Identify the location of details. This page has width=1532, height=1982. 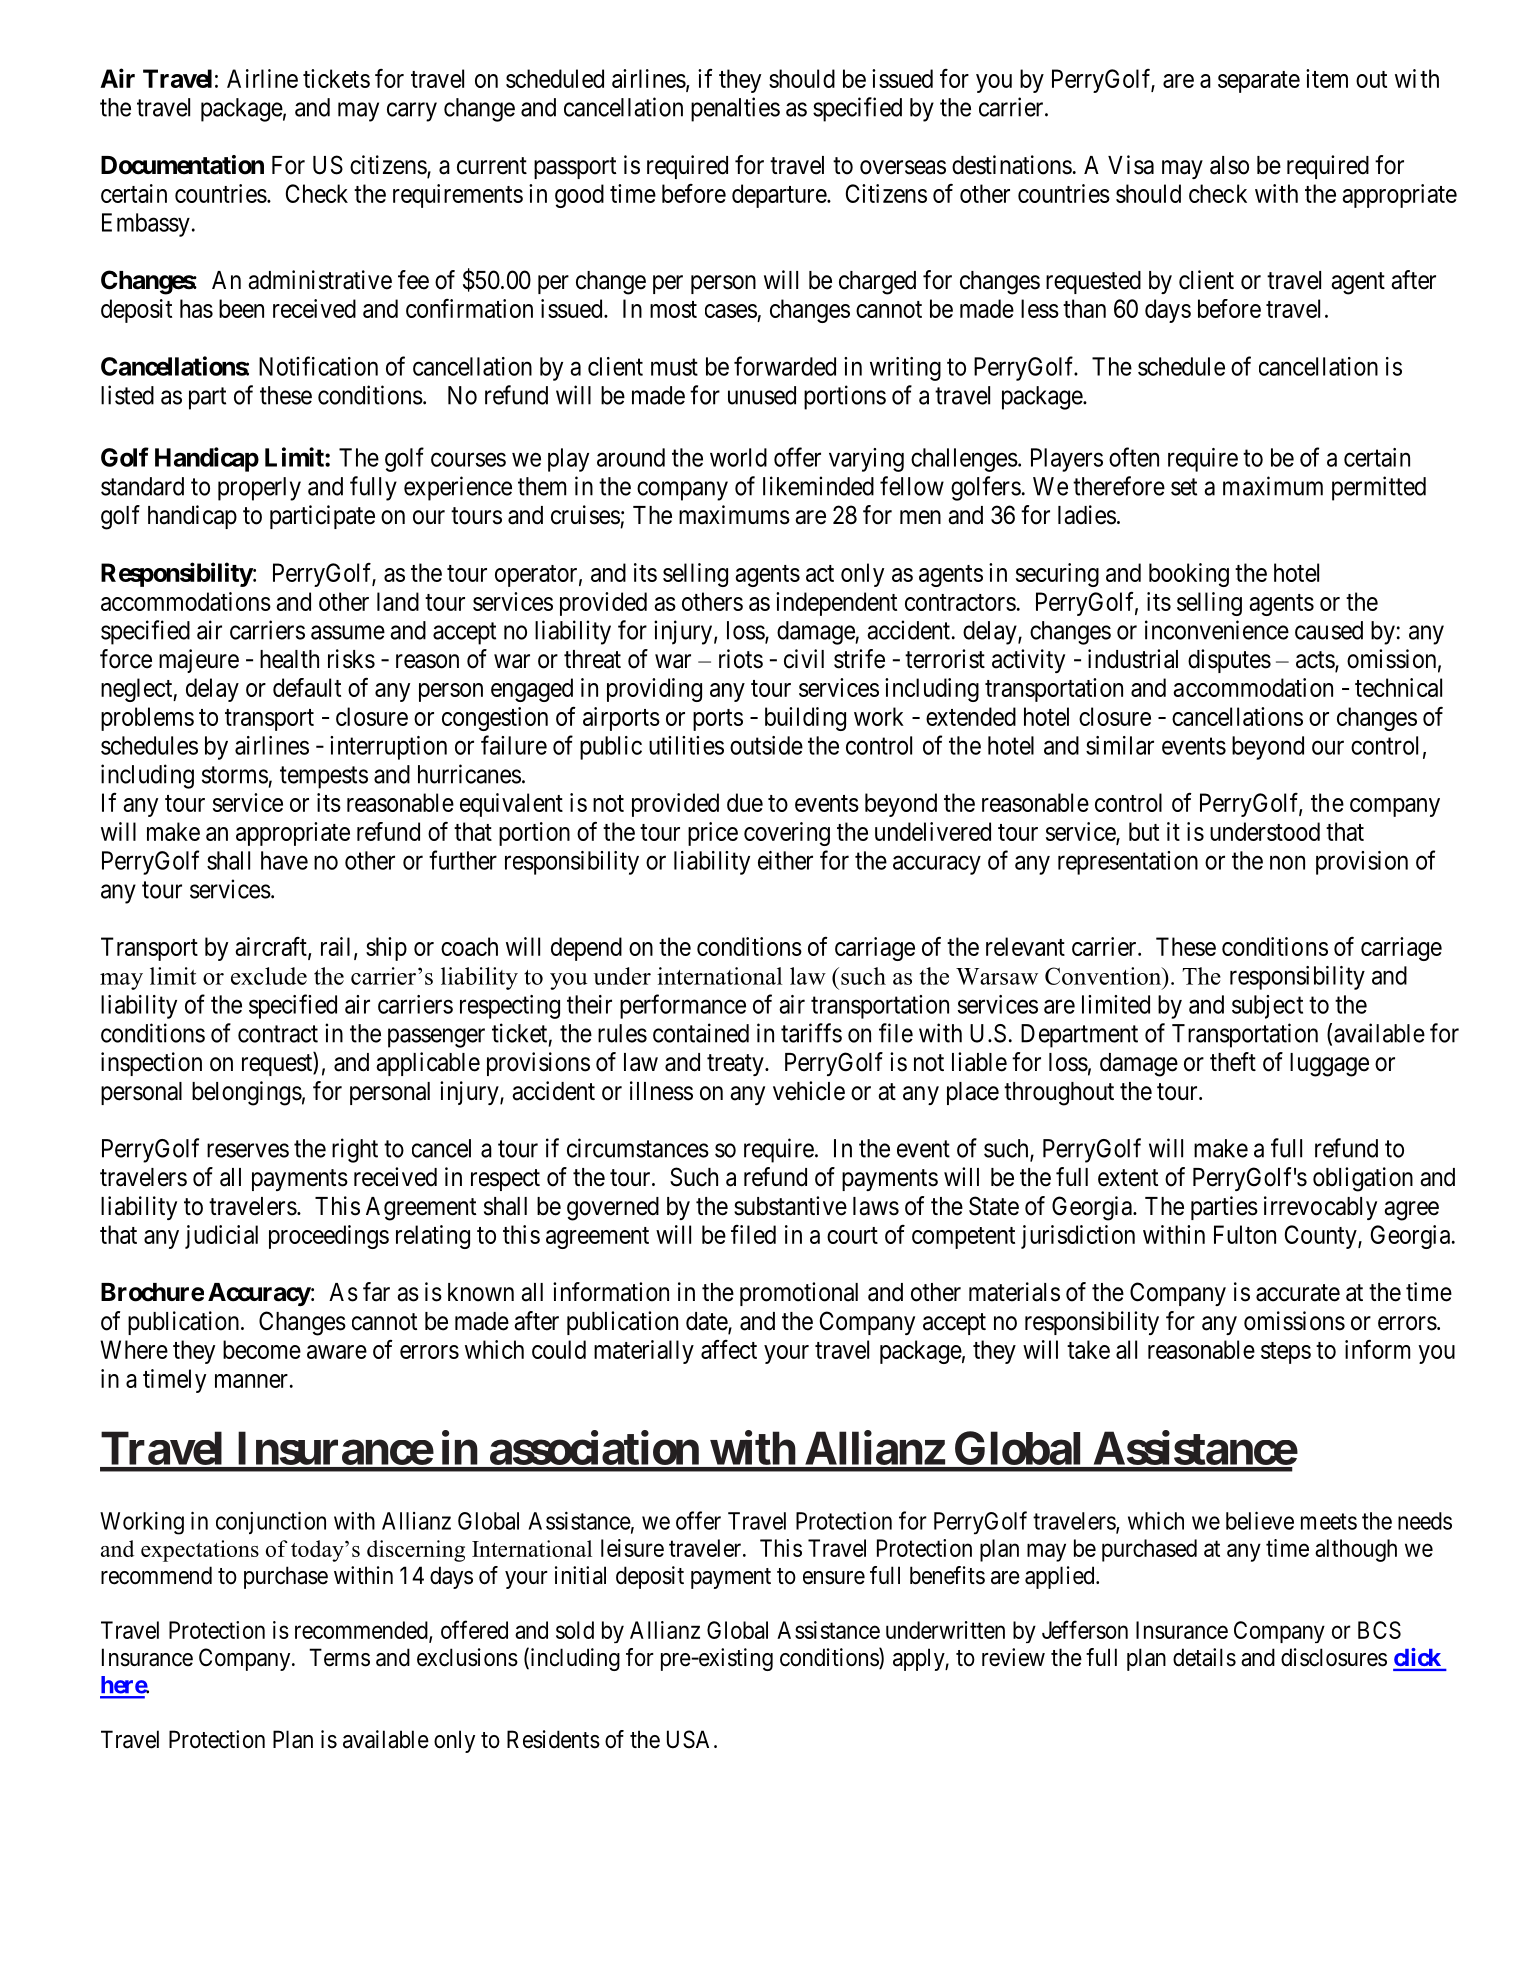
(1204, 1657).
